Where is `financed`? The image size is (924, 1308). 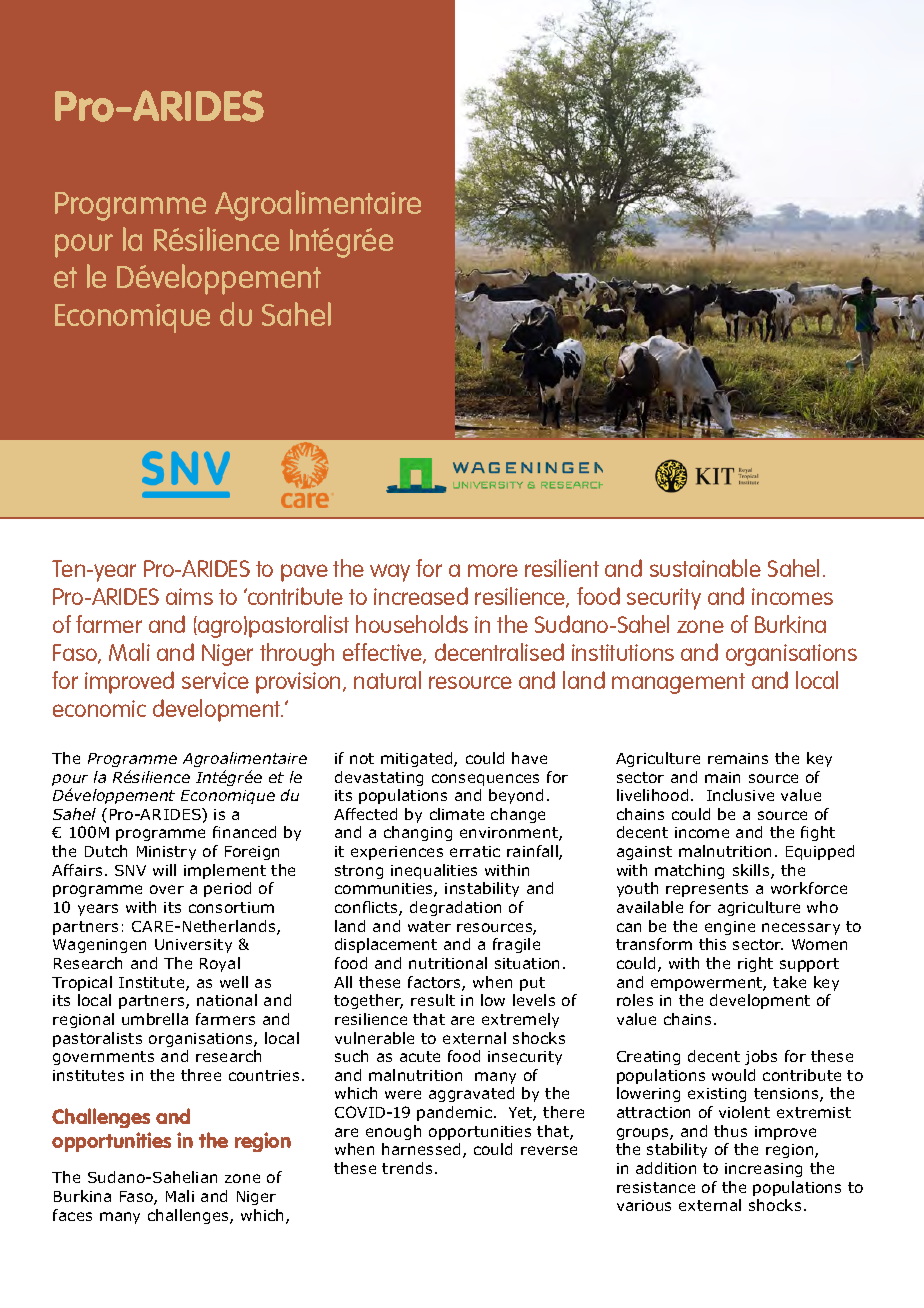
financed is located at coordinates (244, 832).
